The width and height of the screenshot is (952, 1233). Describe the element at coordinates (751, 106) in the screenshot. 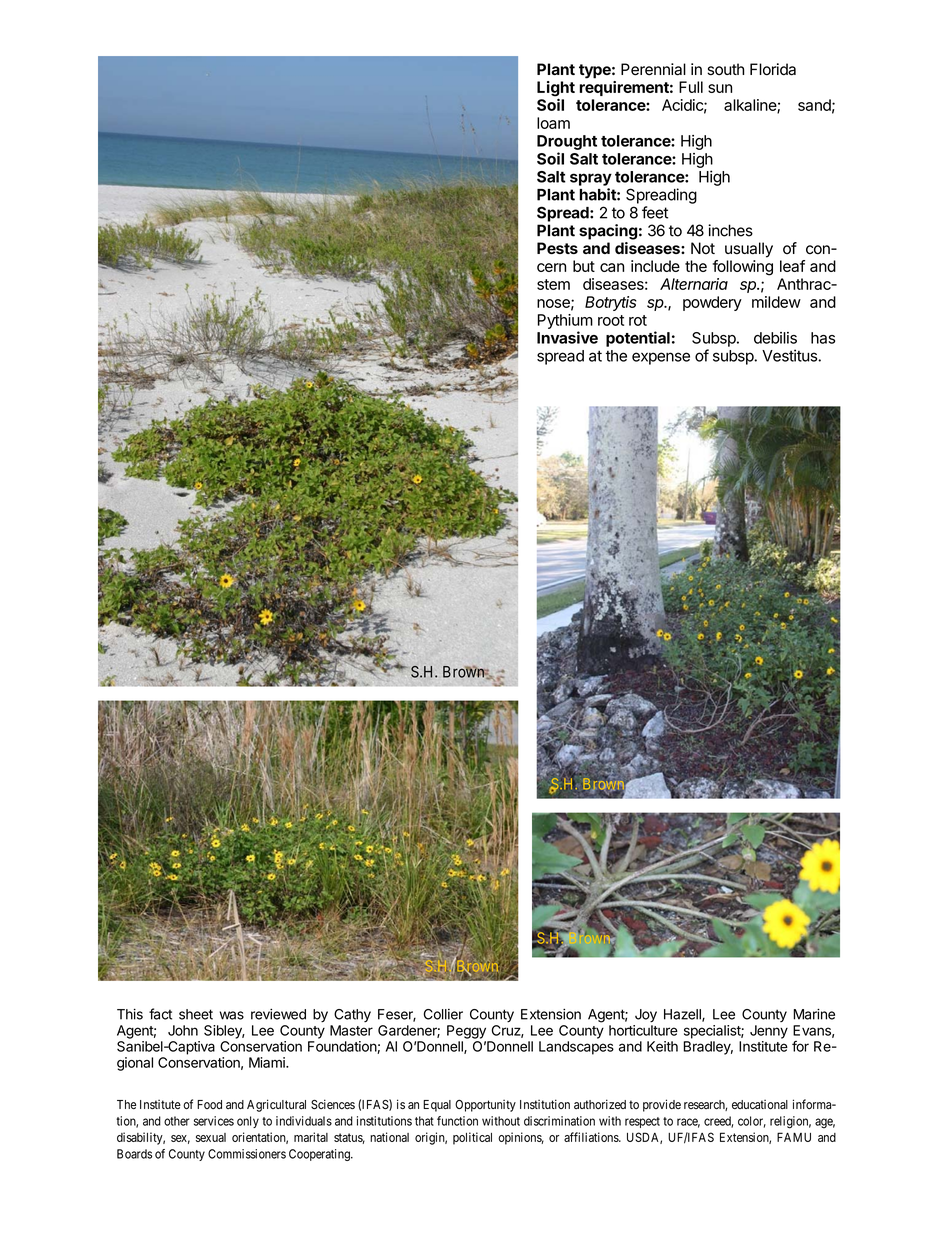

I see `alkaline` at that location.
